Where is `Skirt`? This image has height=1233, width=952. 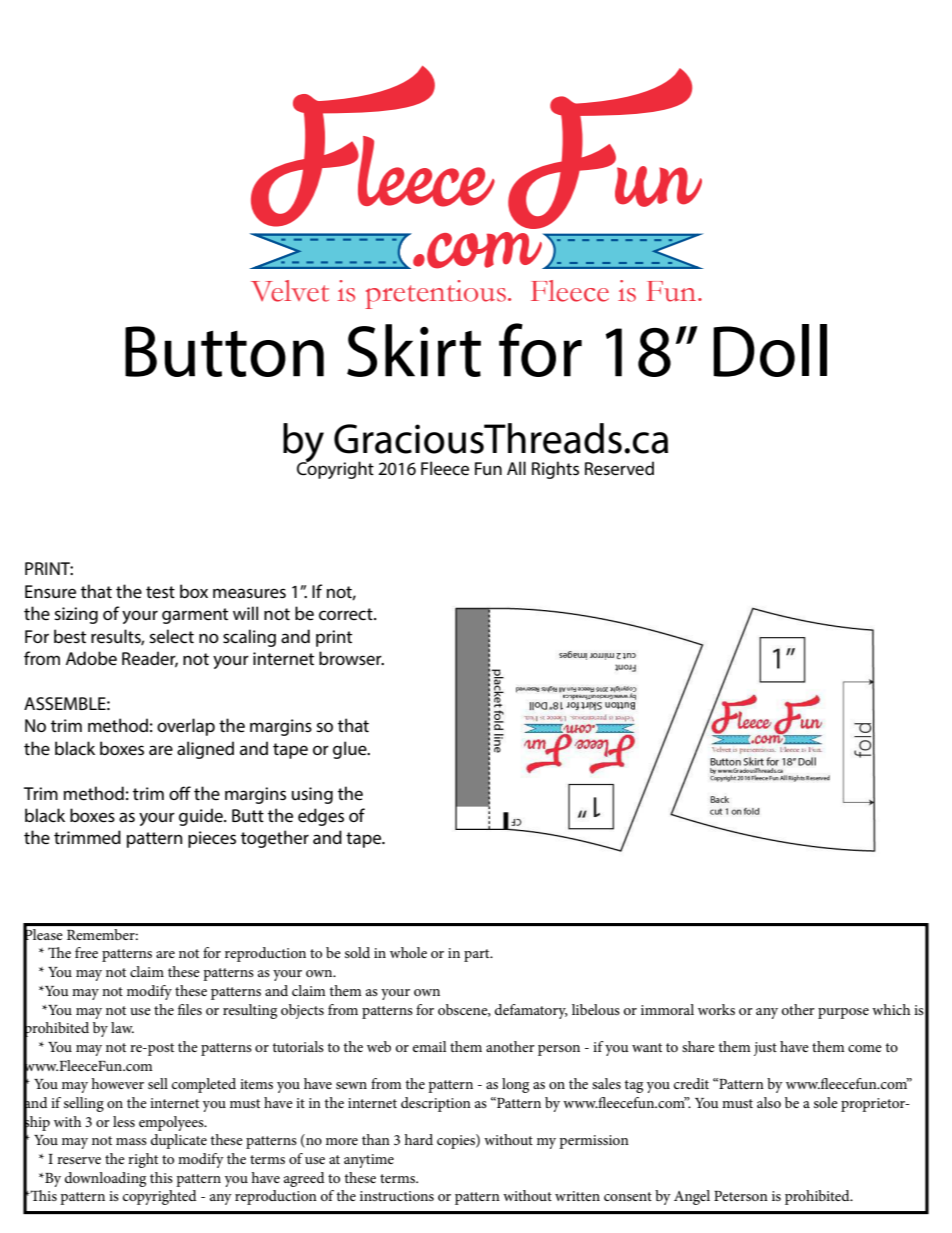 Skirt is located at coordinates (414, 350).
